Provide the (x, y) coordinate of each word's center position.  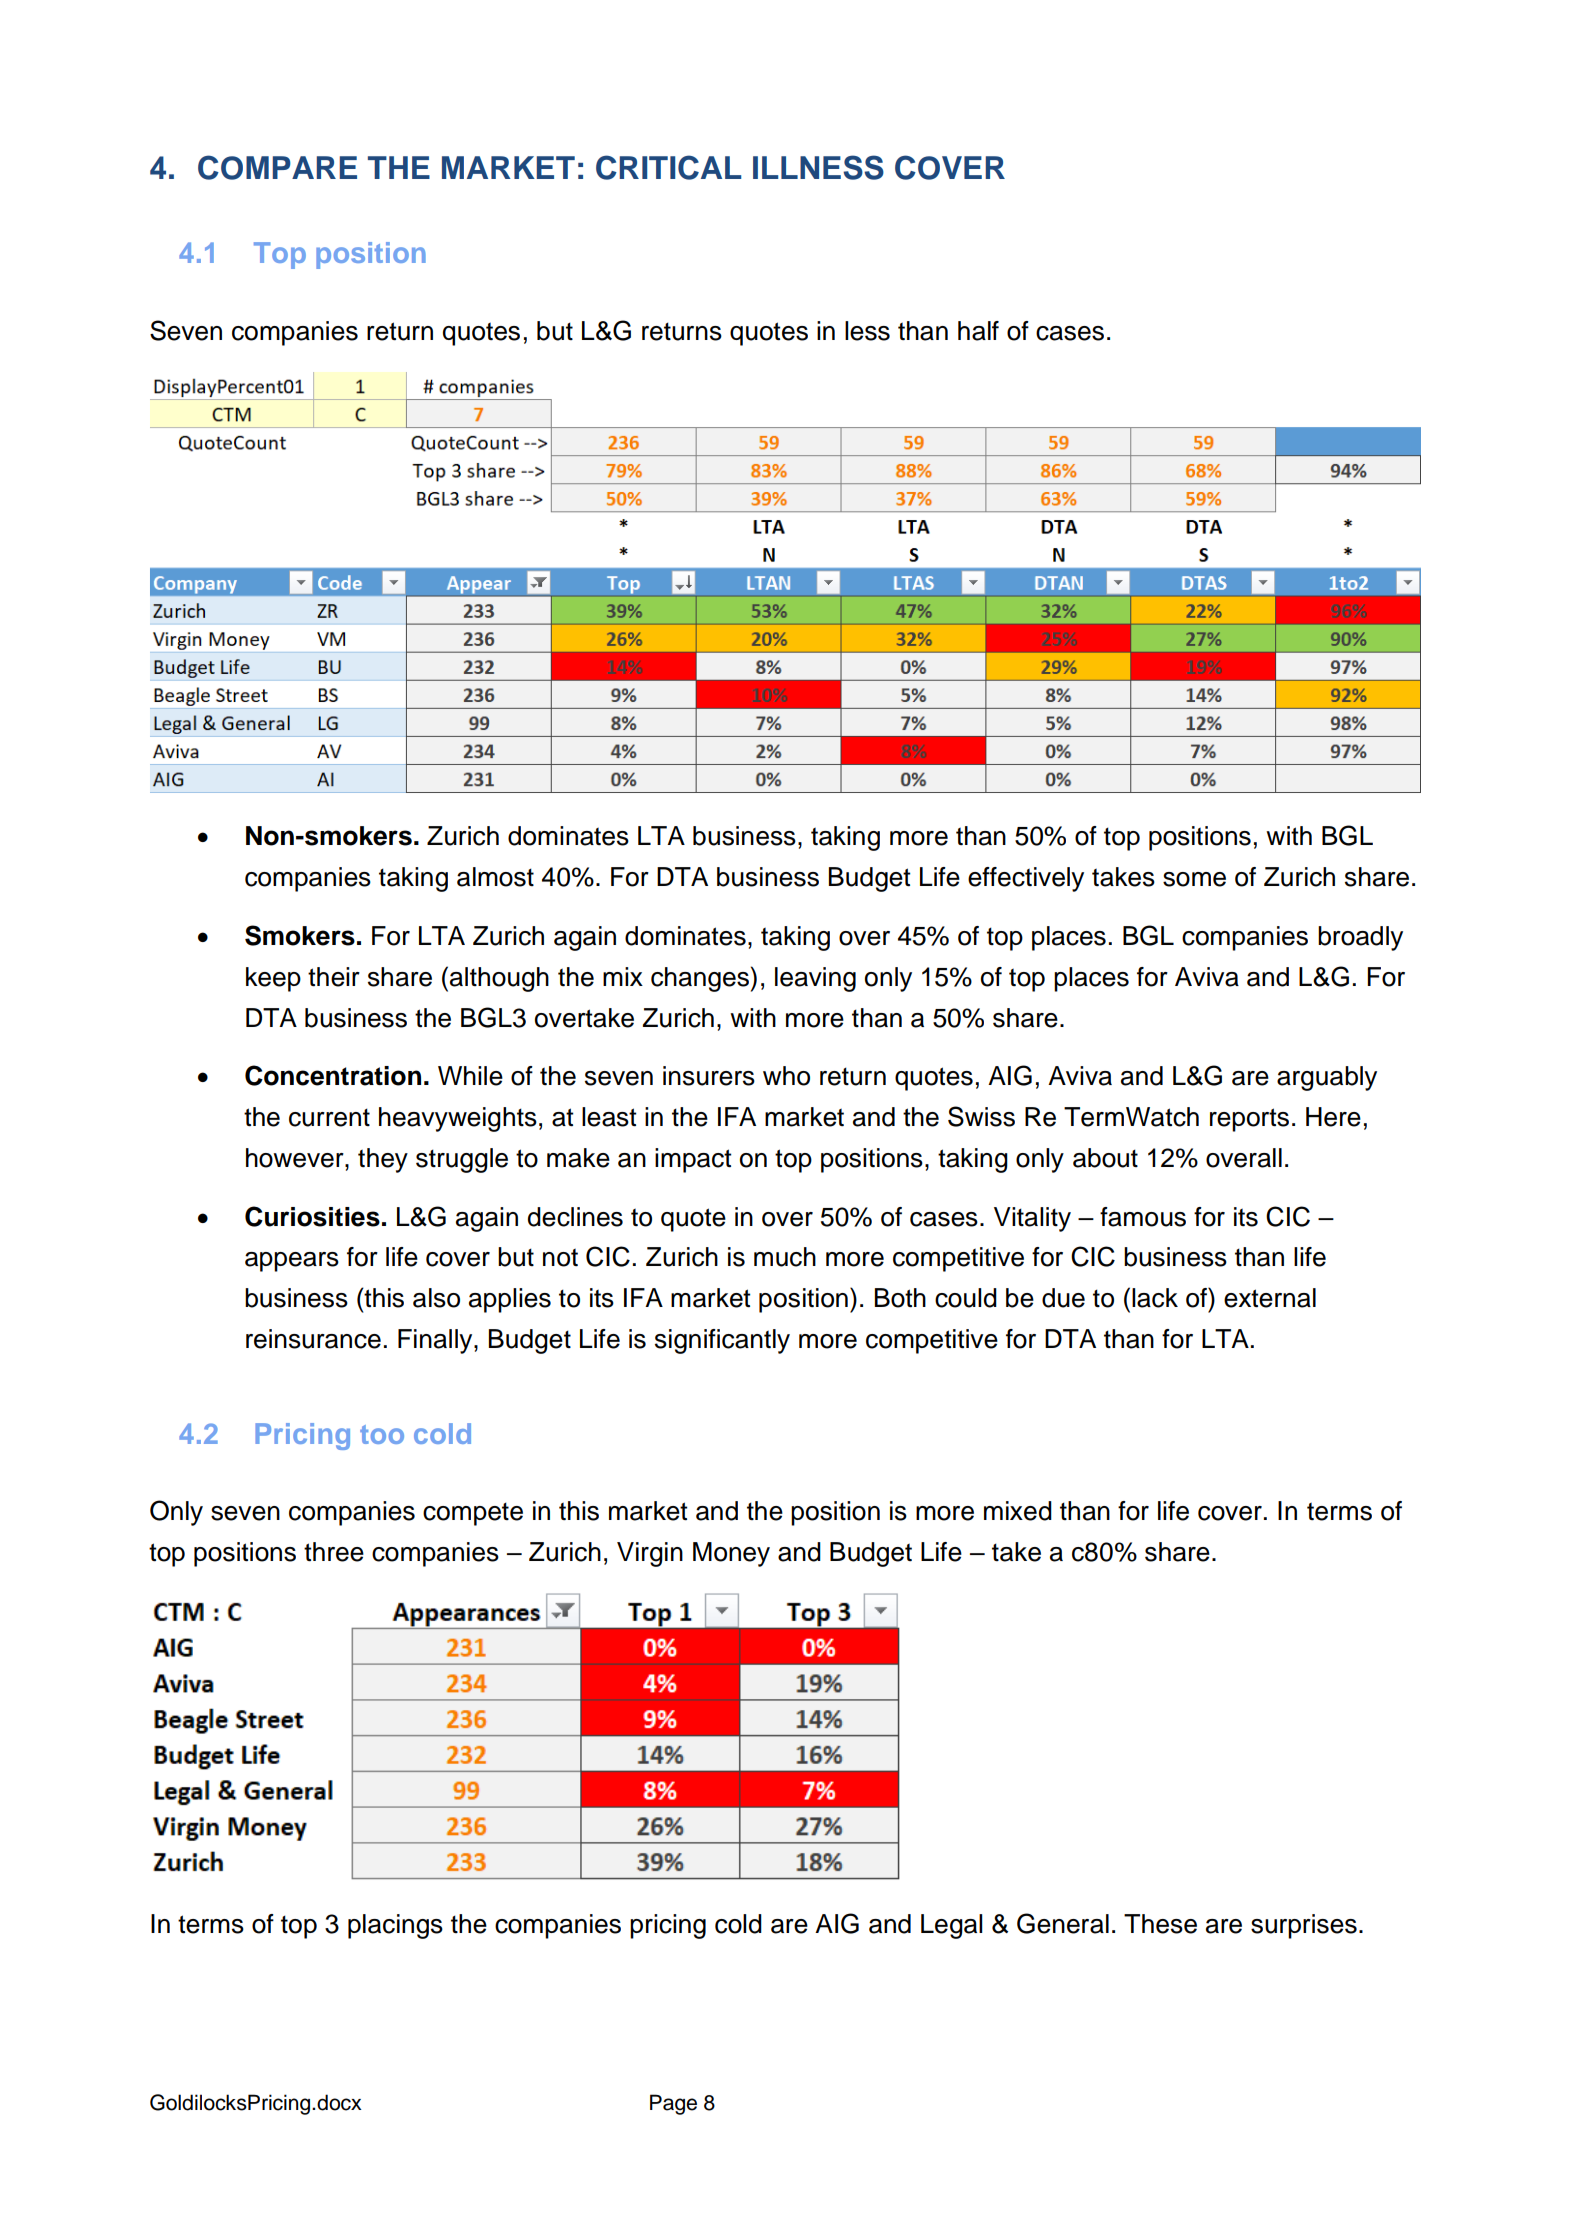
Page (673, 2104)
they (383, 1160)
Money (731, 1554)
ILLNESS (818, 167)
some (1194, 879)
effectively (1026, 879)
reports (1249, 1120)
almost (495, 877)
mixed (1018, 1511)
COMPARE (277, 167)
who (786, 1076)
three (334, 1552)
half (978, 331)
